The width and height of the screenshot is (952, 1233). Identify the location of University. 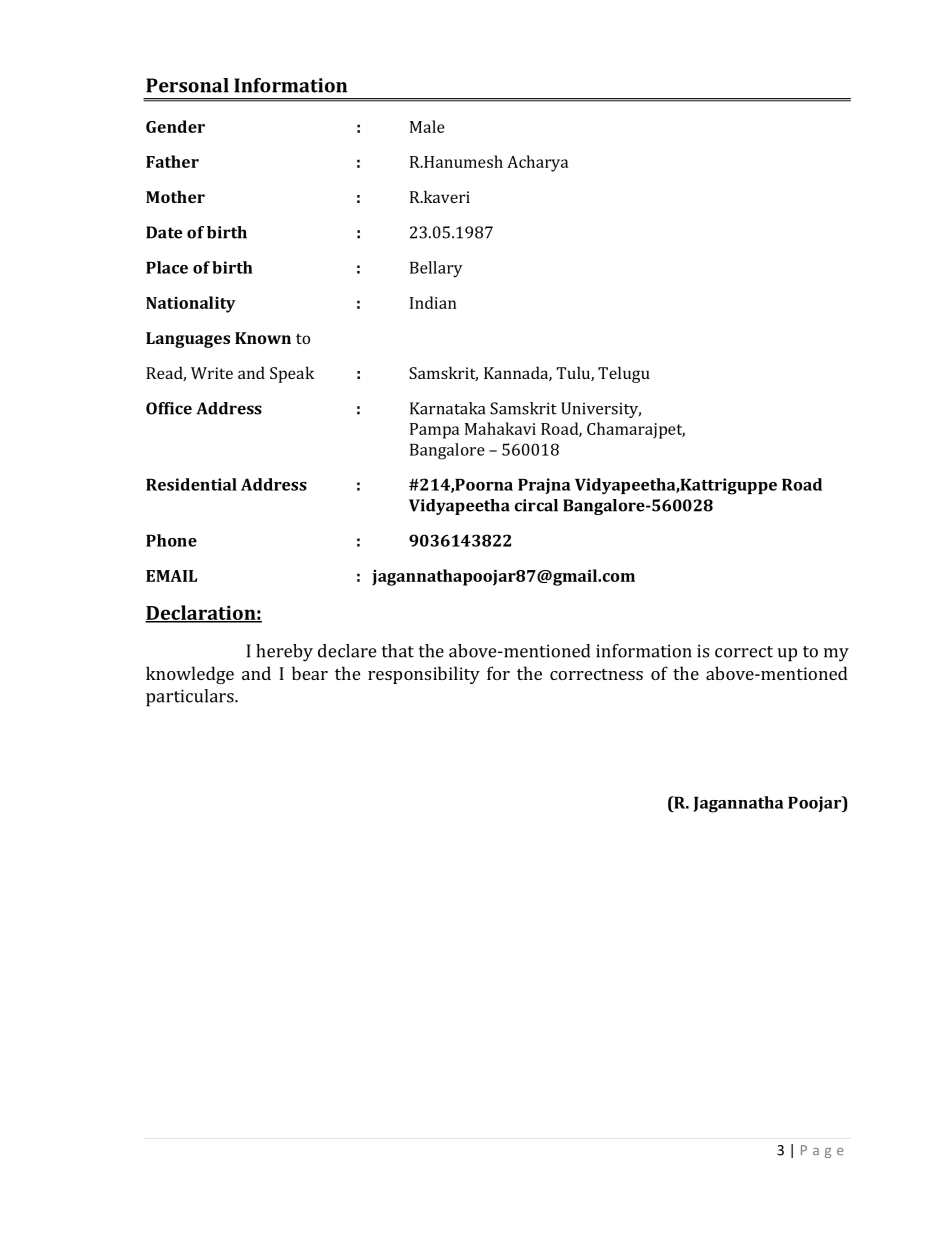
(601, 410).
